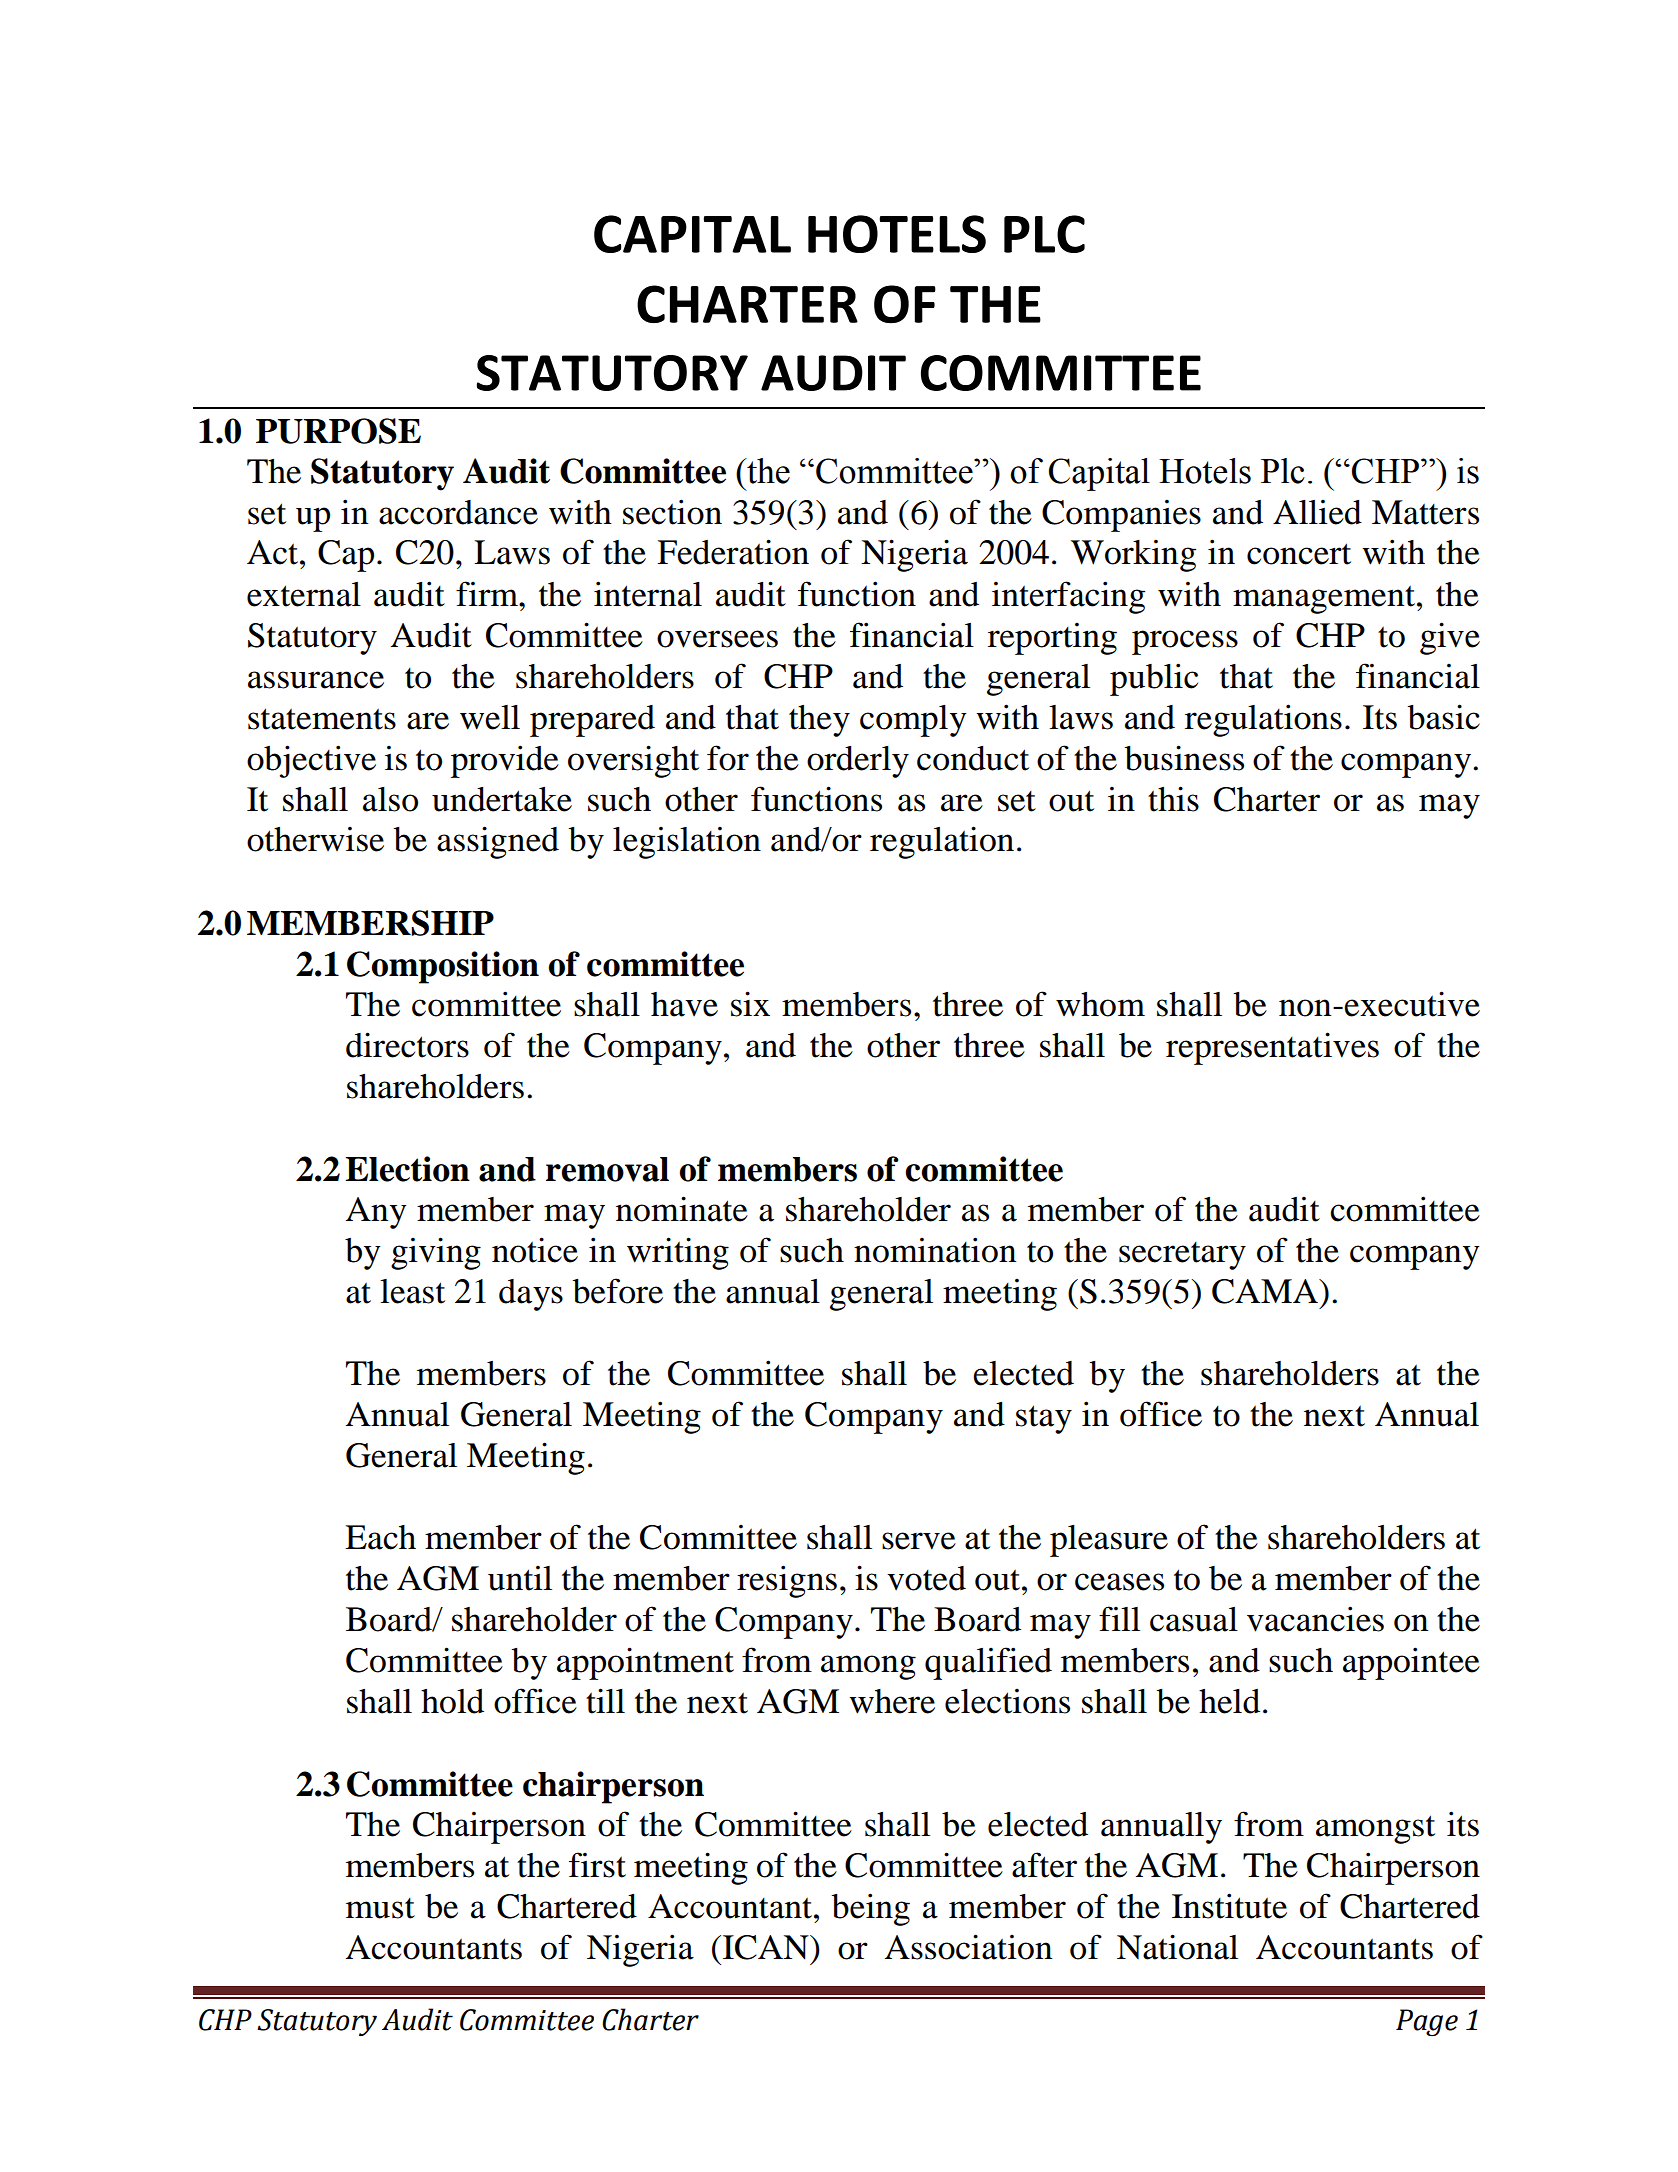  I want to click on CAMA, so click(1266, 1291).
